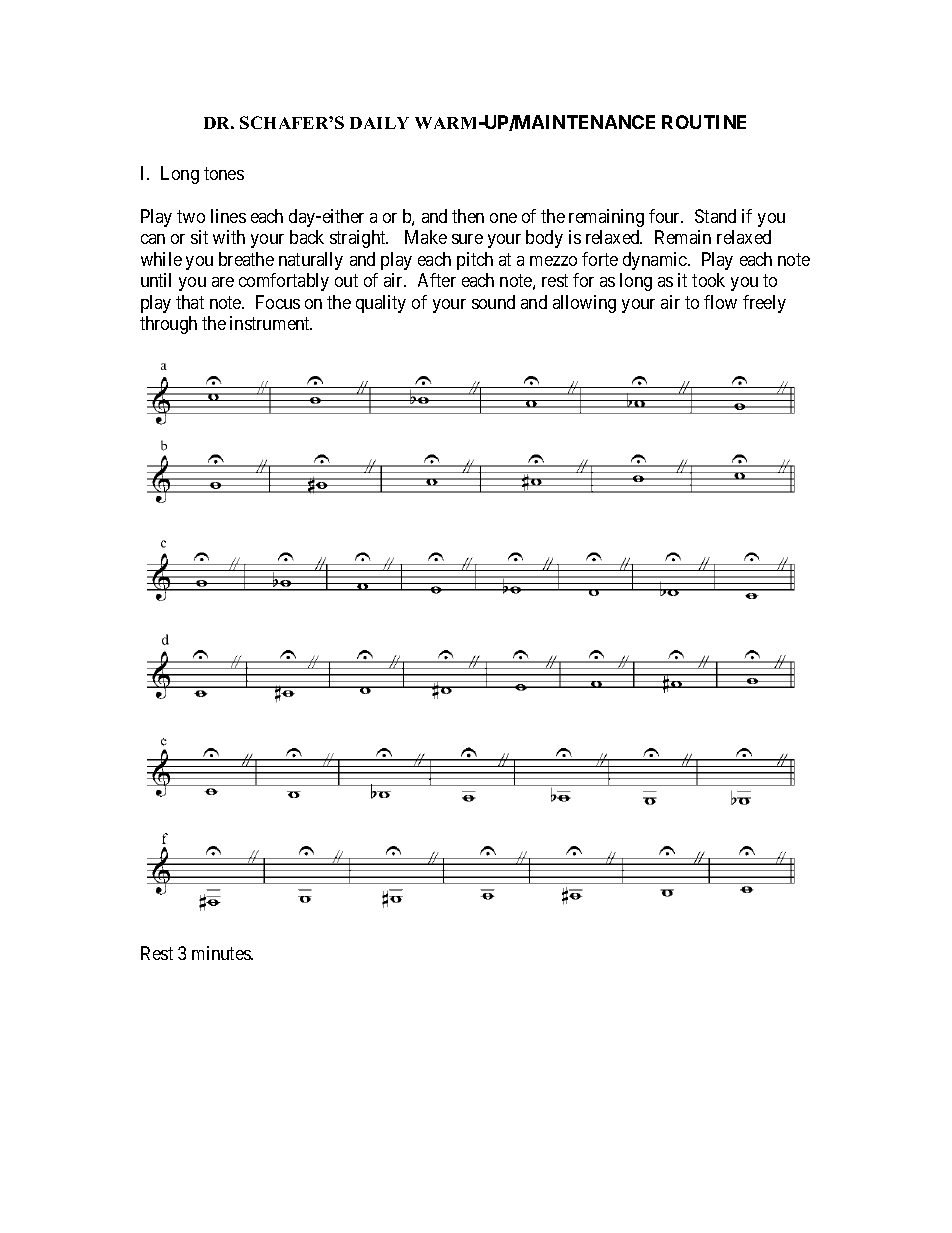 The width and height of the screenshot is (952, 1233). I want to click on allowing, so click(584, 304).
